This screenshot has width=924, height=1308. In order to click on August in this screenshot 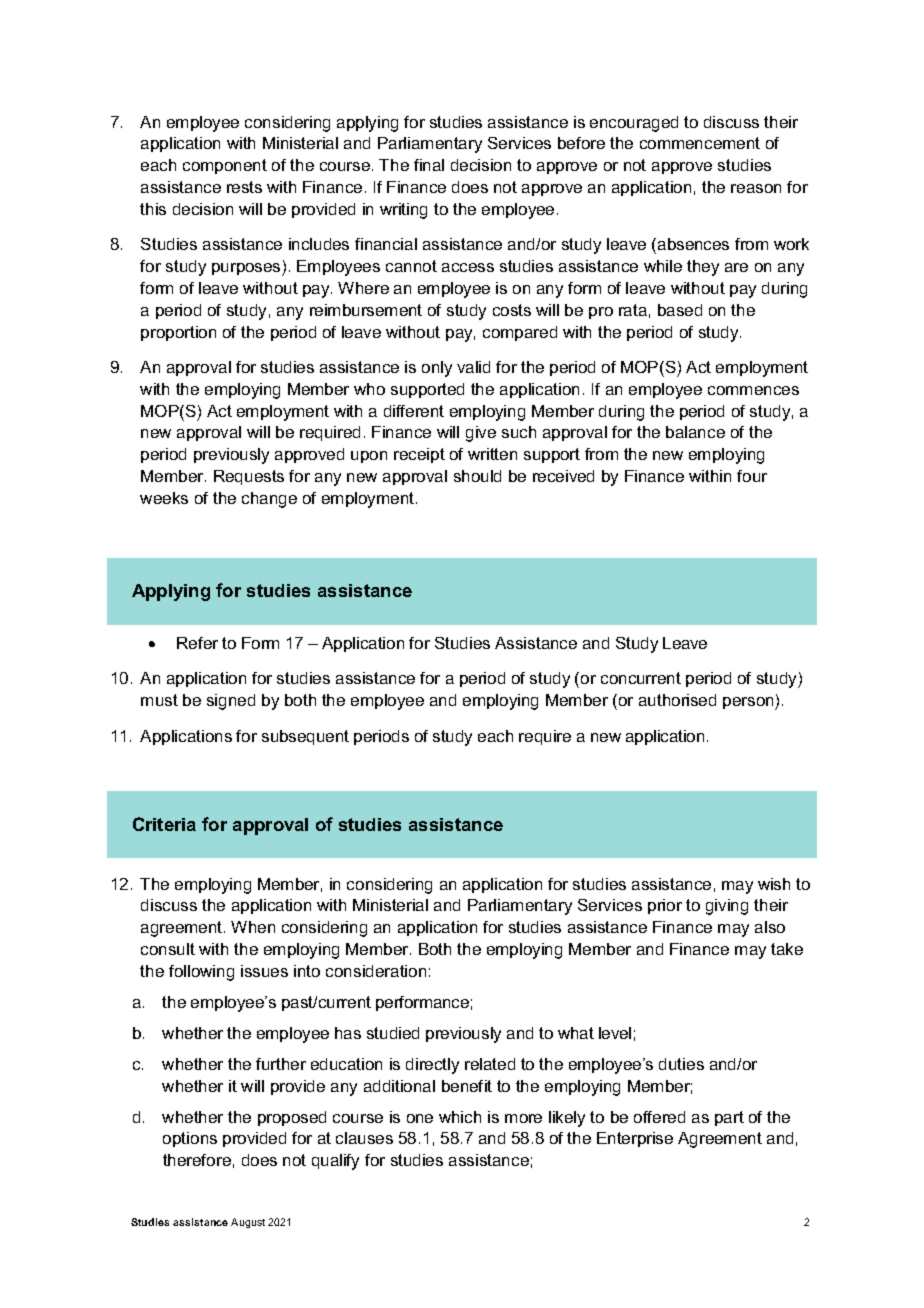, I will do `click(248, 1223)`.
